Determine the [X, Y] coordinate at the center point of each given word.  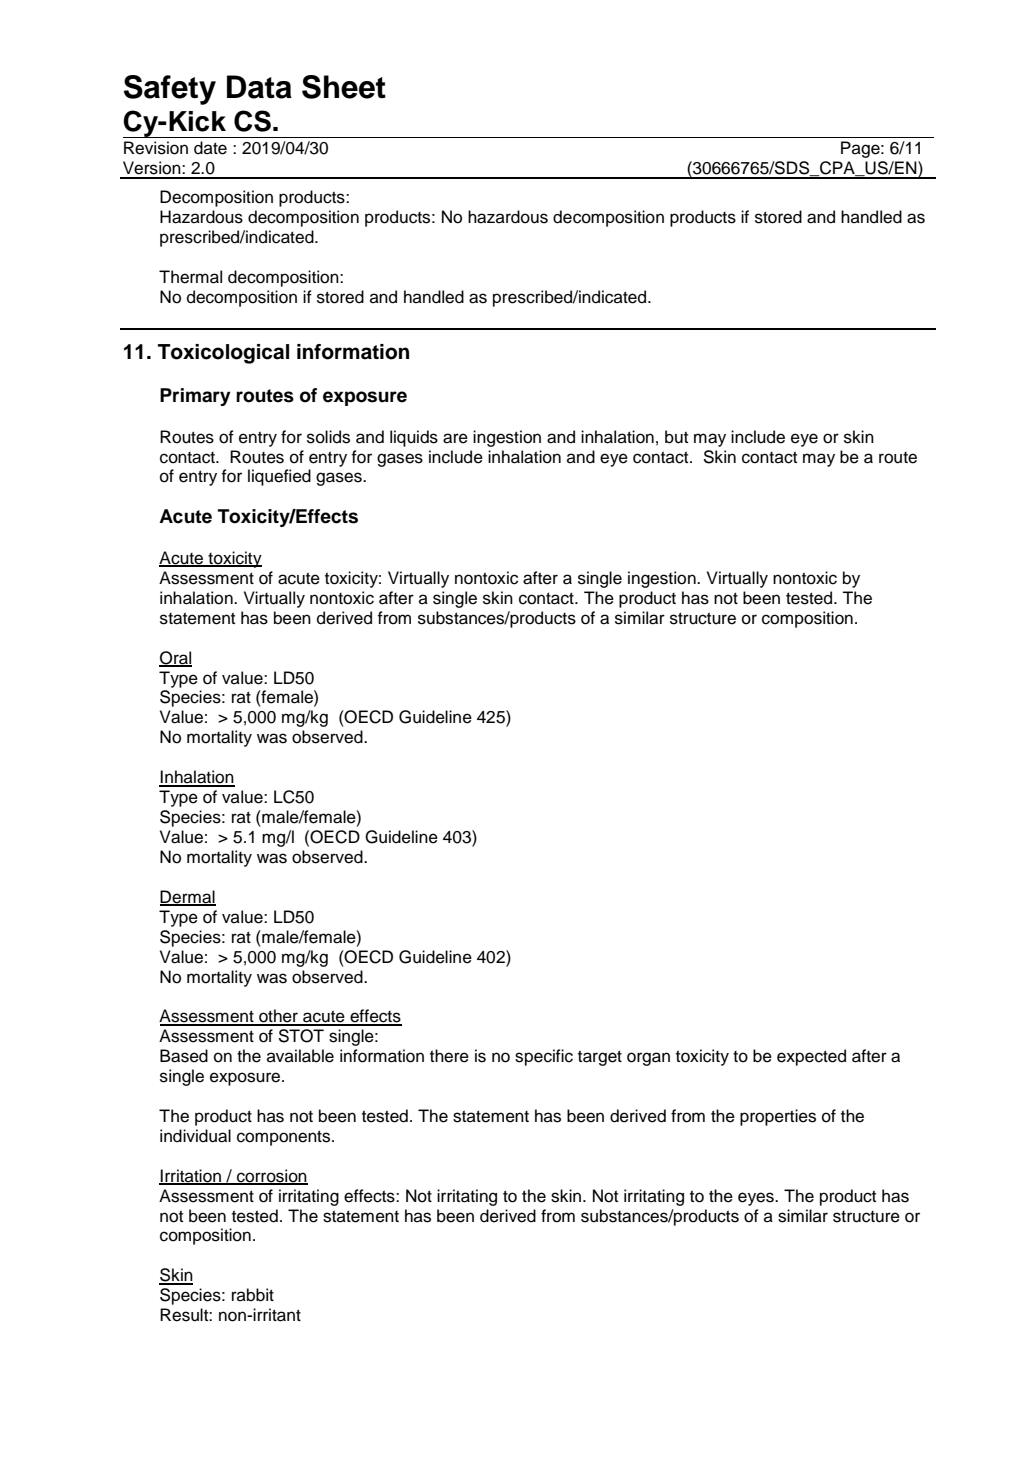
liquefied [279, 477]
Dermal [188, 897]
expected [811, 1057]
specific [544, 1057]
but [676, 437]
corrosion [271, 1177]
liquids [414, 438]
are [455, 438]
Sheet [344, 87]
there [449, 1056]
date [210, 148]
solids [328, 437]
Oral [175, 658]
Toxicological [223, 354]
